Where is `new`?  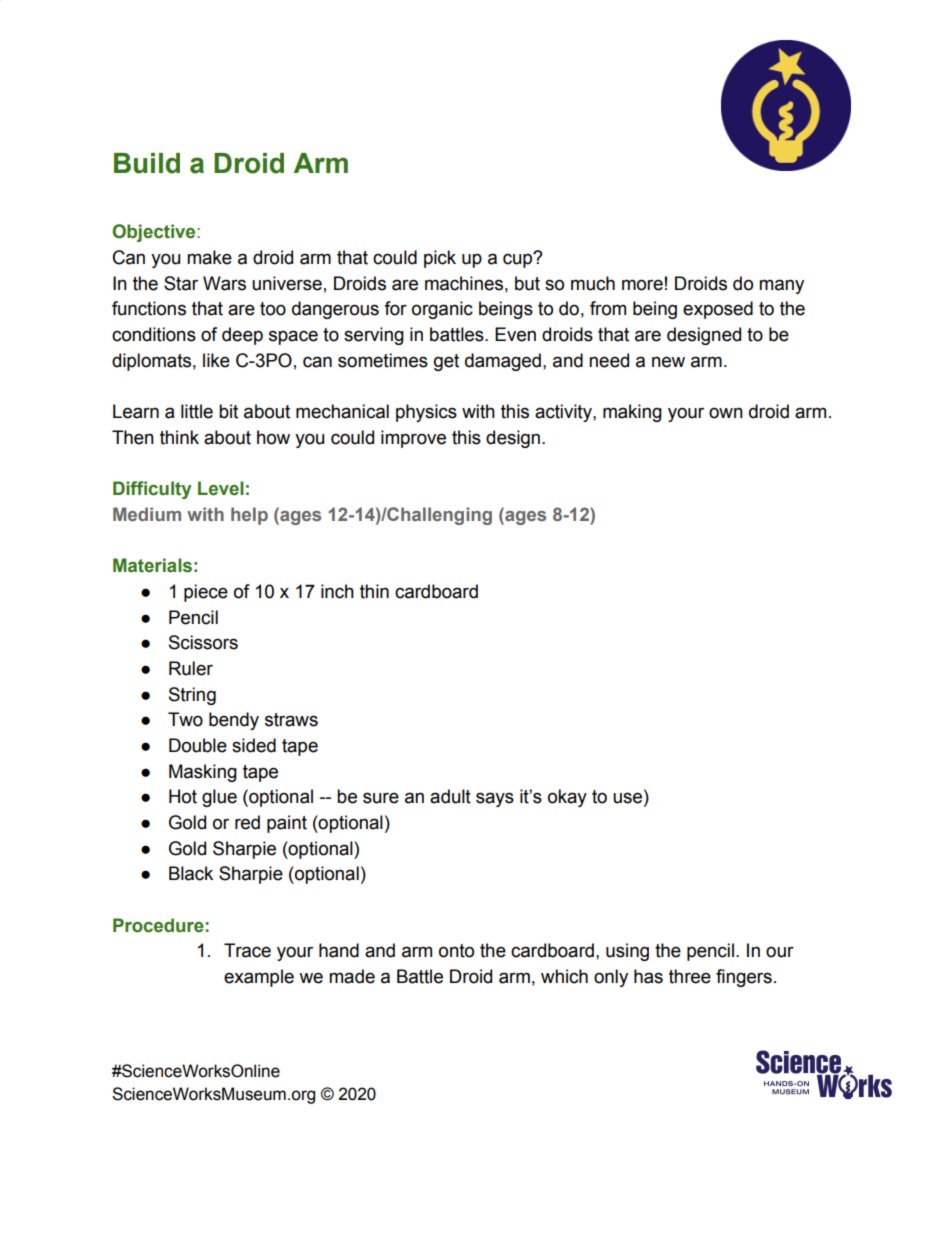
new is located at coordinates (668, 362).
